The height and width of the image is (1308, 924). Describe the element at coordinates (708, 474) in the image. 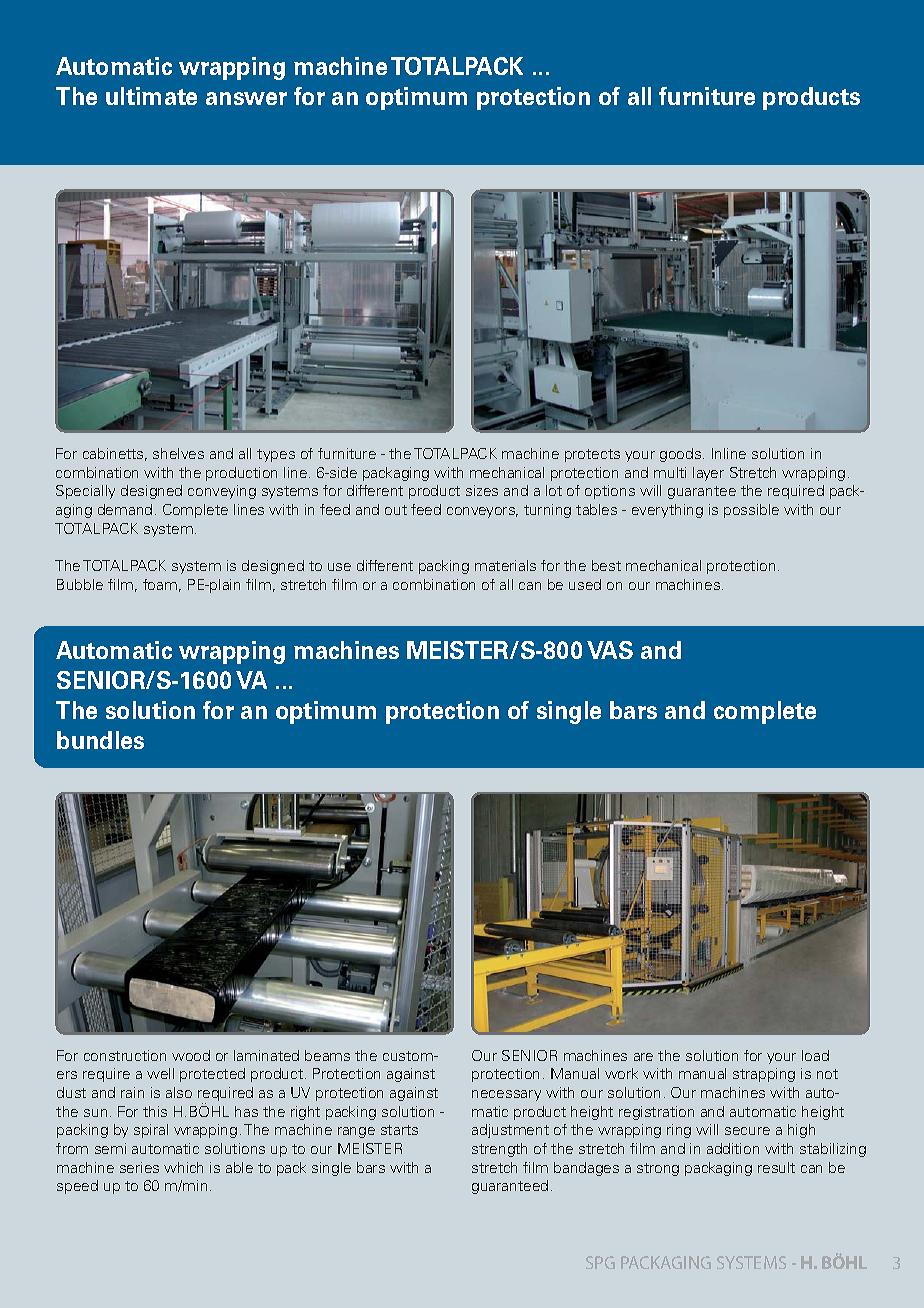

I see `layer` at that location.
